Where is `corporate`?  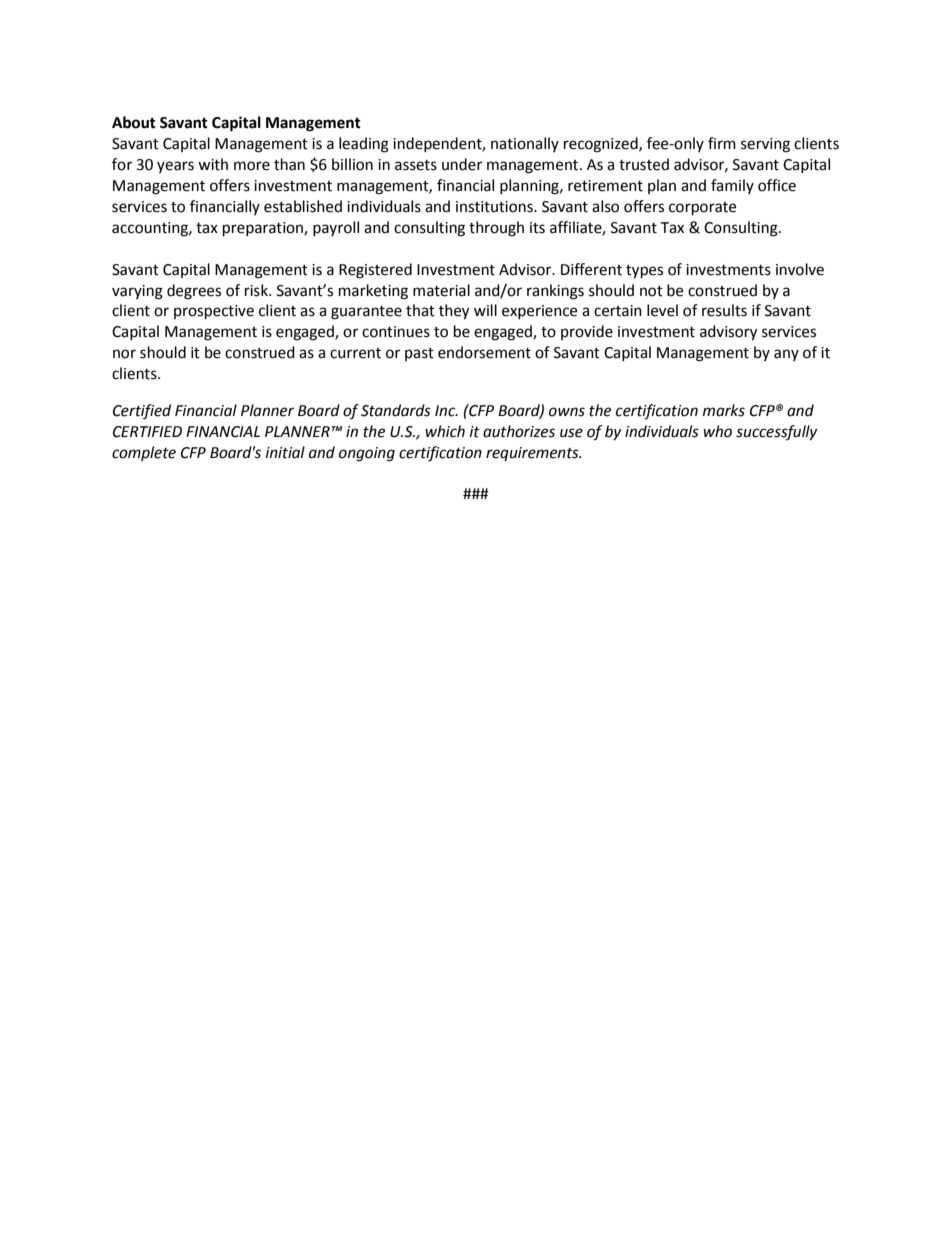
corporate is located at coordinates (702, 209).
